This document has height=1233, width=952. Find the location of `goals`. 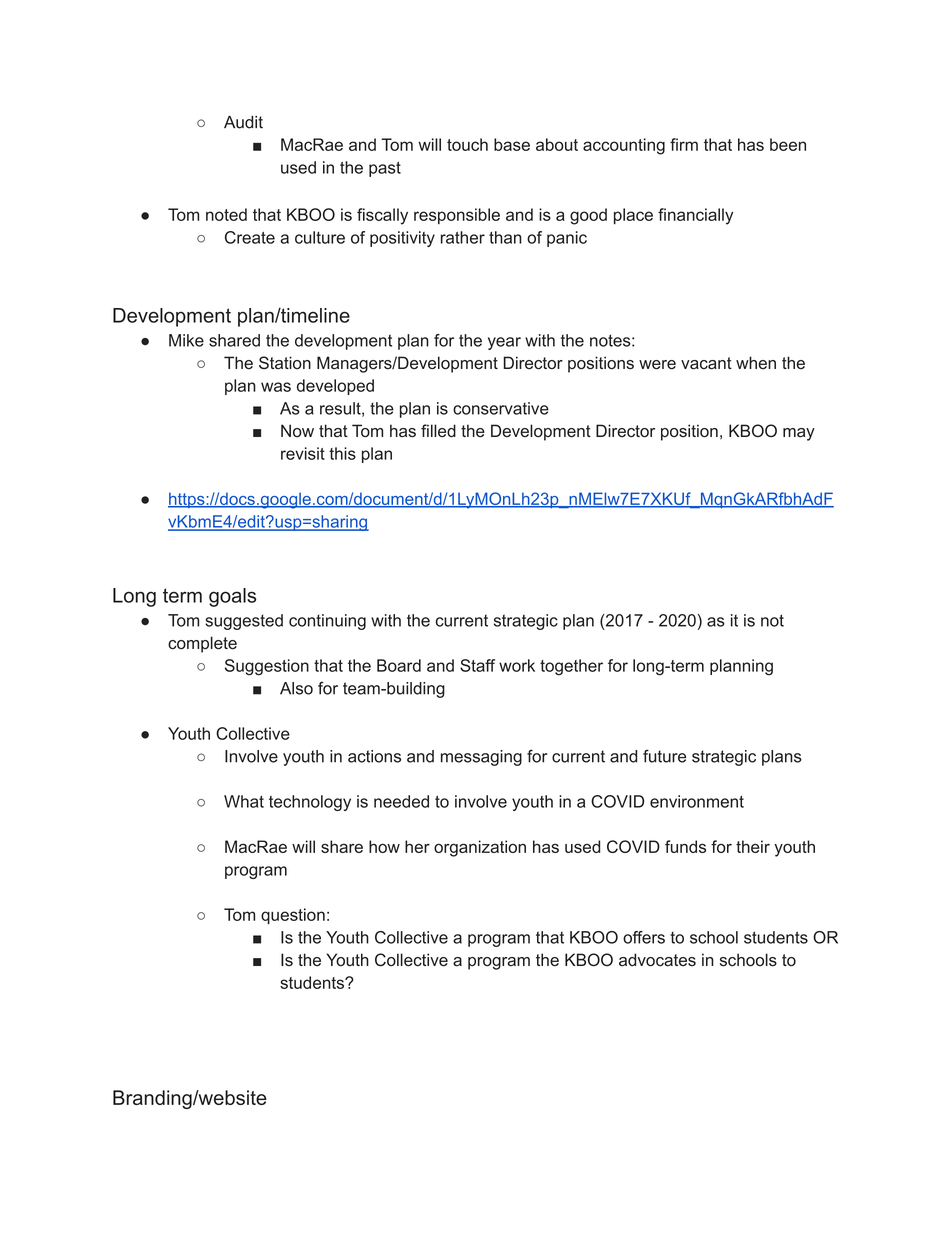

goals is located at coordinates (232, 597).
